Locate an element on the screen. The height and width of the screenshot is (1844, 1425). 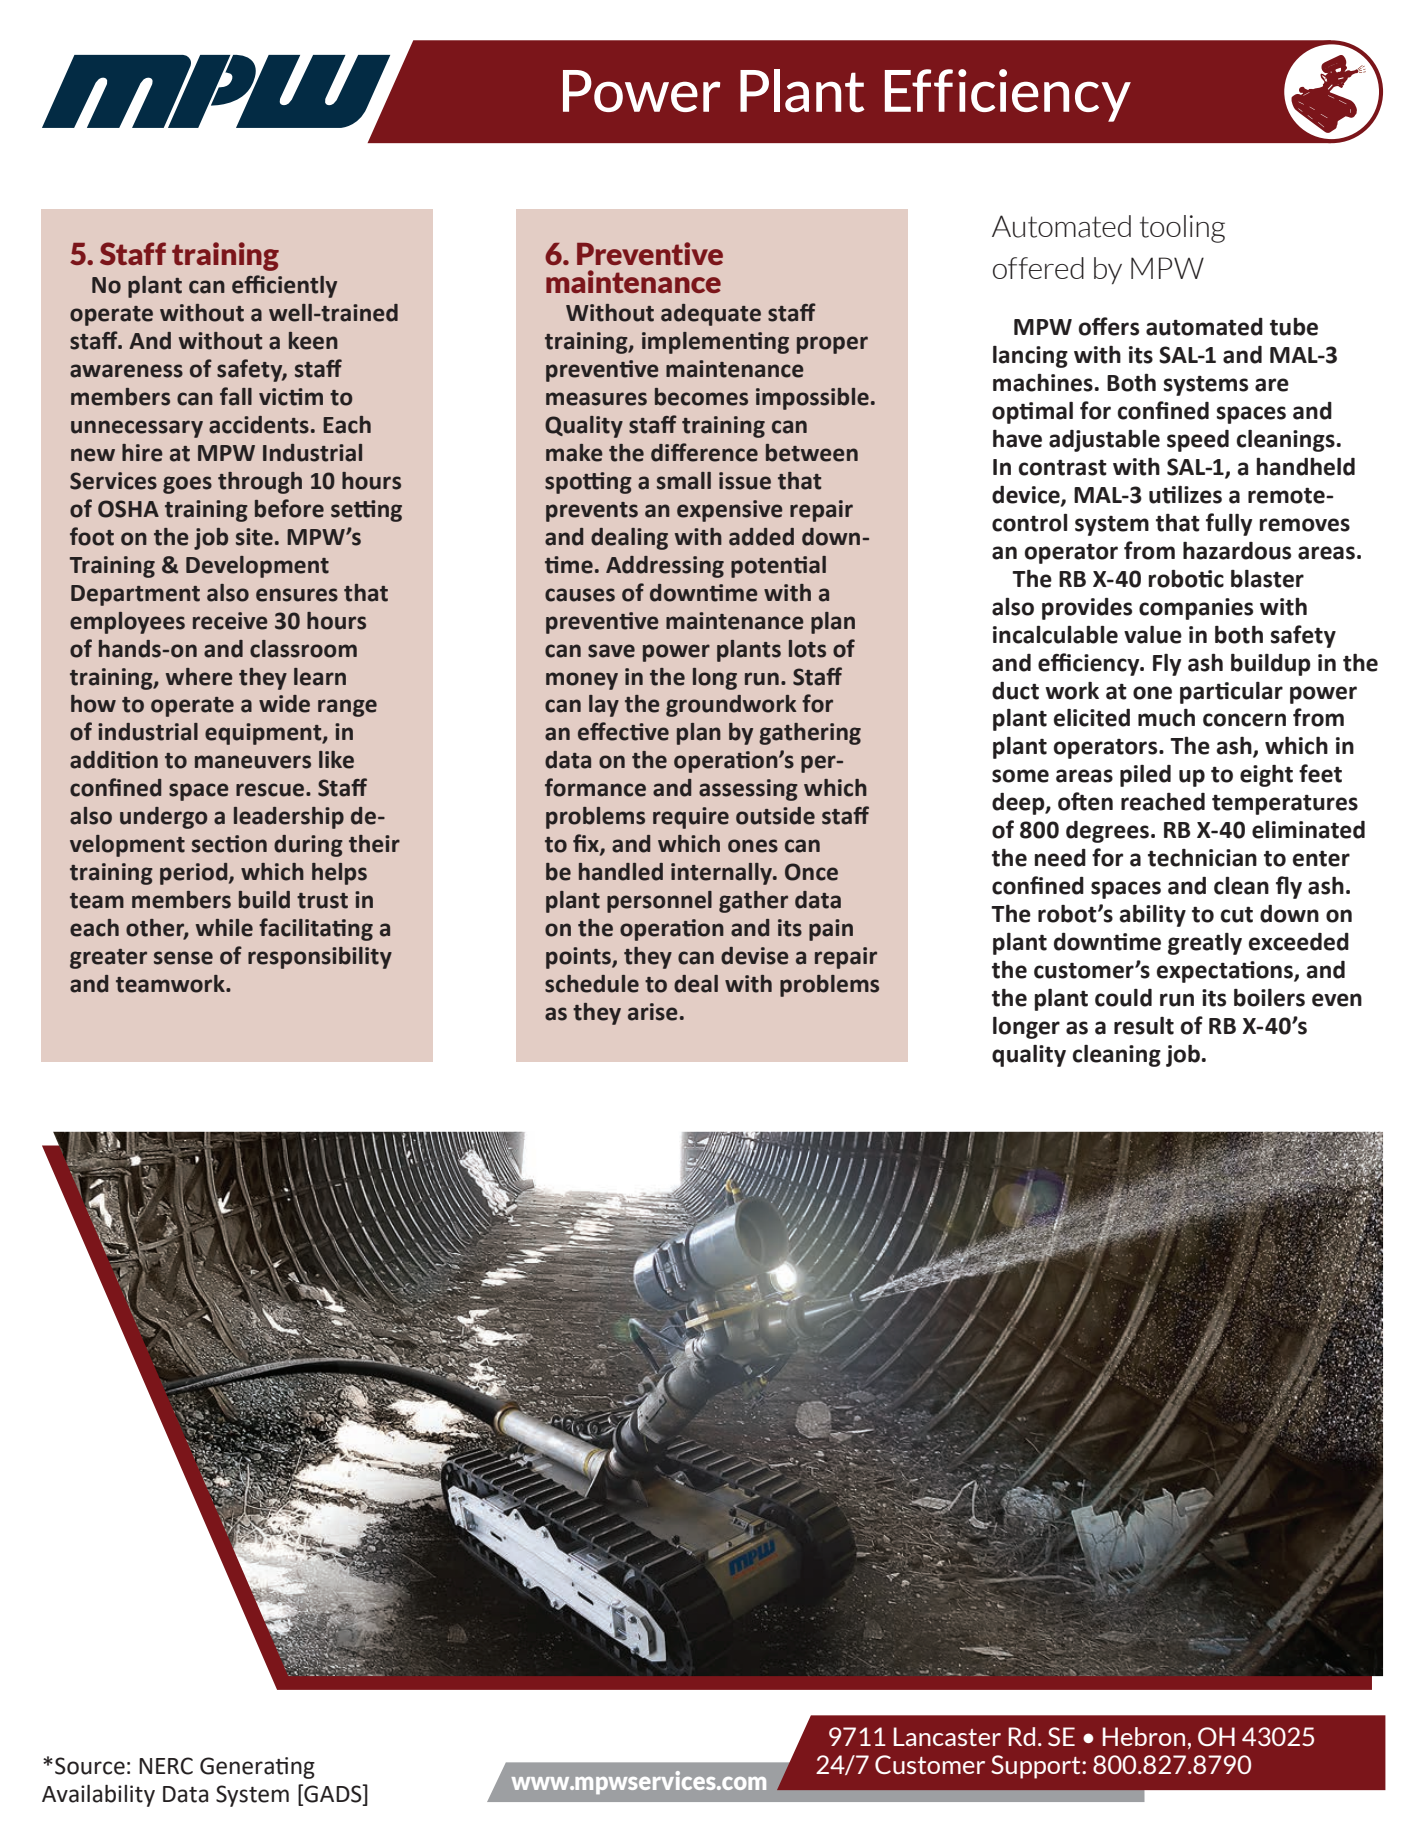
Lancaster is located at coordinates (947, 1736).
